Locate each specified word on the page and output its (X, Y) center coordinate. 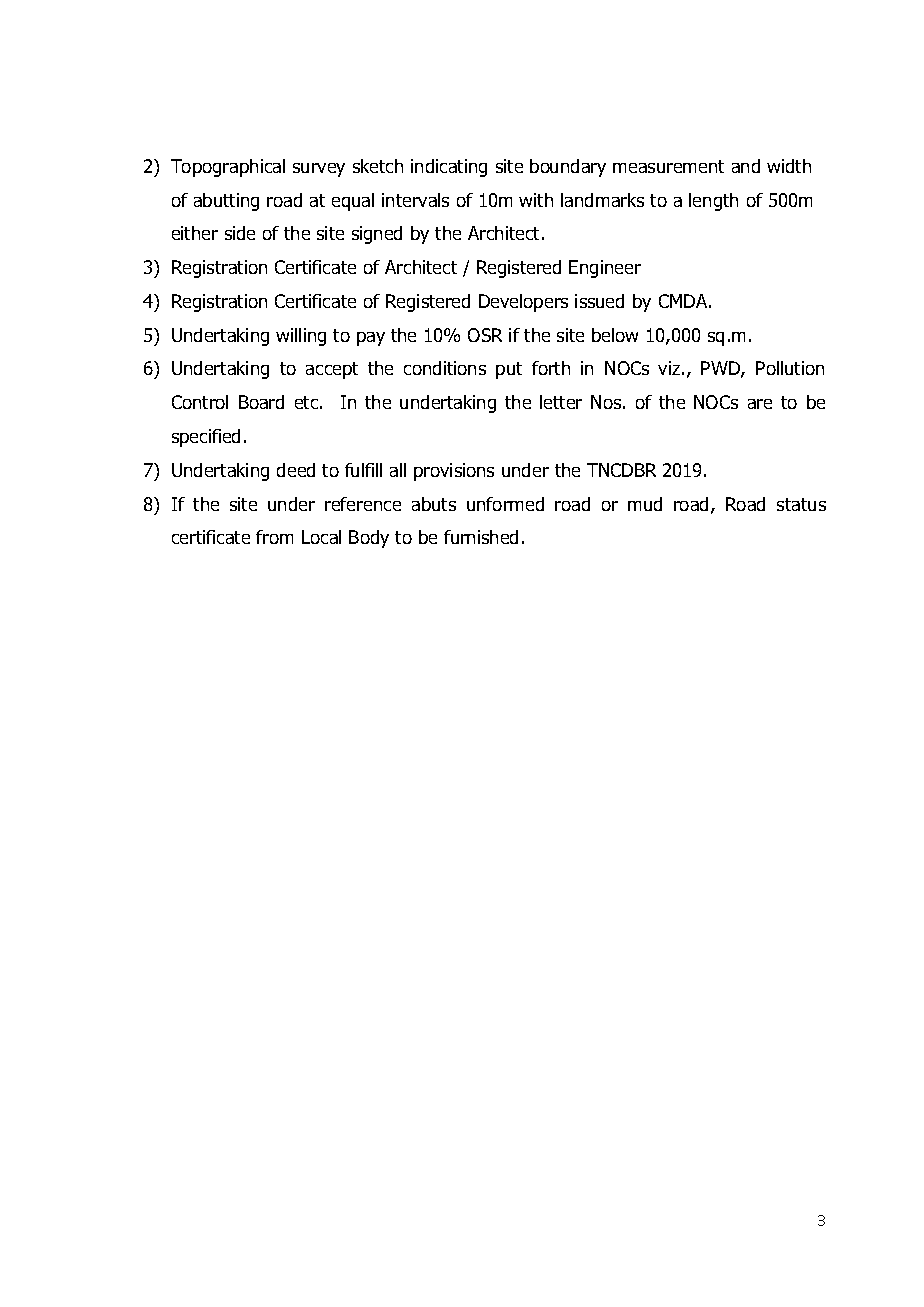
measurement (668, 166)
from (274, 537)
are (760, 404)
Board (261, 402)
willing (301, 337)
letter (561, 402)
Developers (523, 303)
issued (599, 301)
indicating (449, 168)
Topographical (228, 168)
